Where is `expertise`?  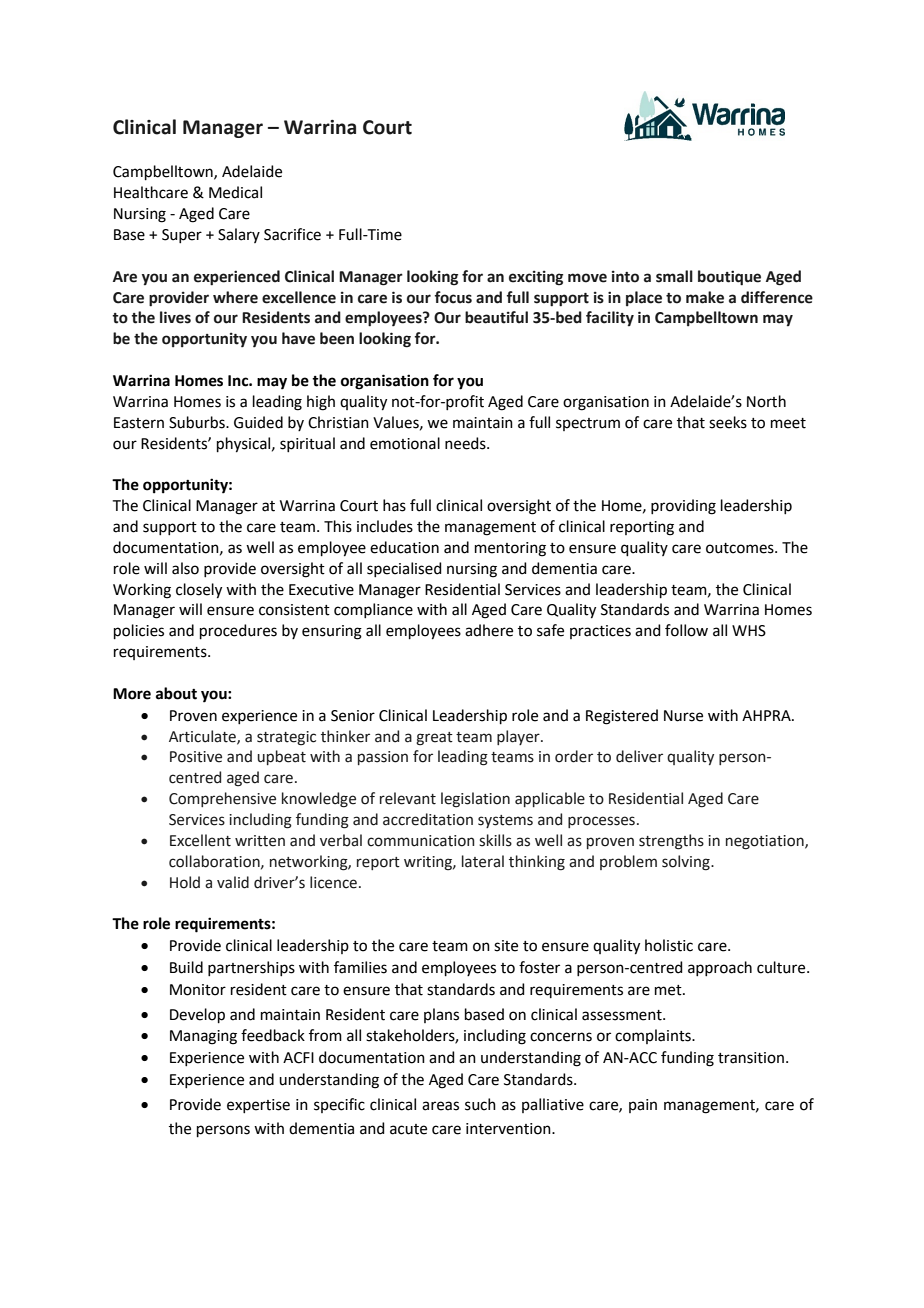 expertise is located at coordinates (258, 1106).
